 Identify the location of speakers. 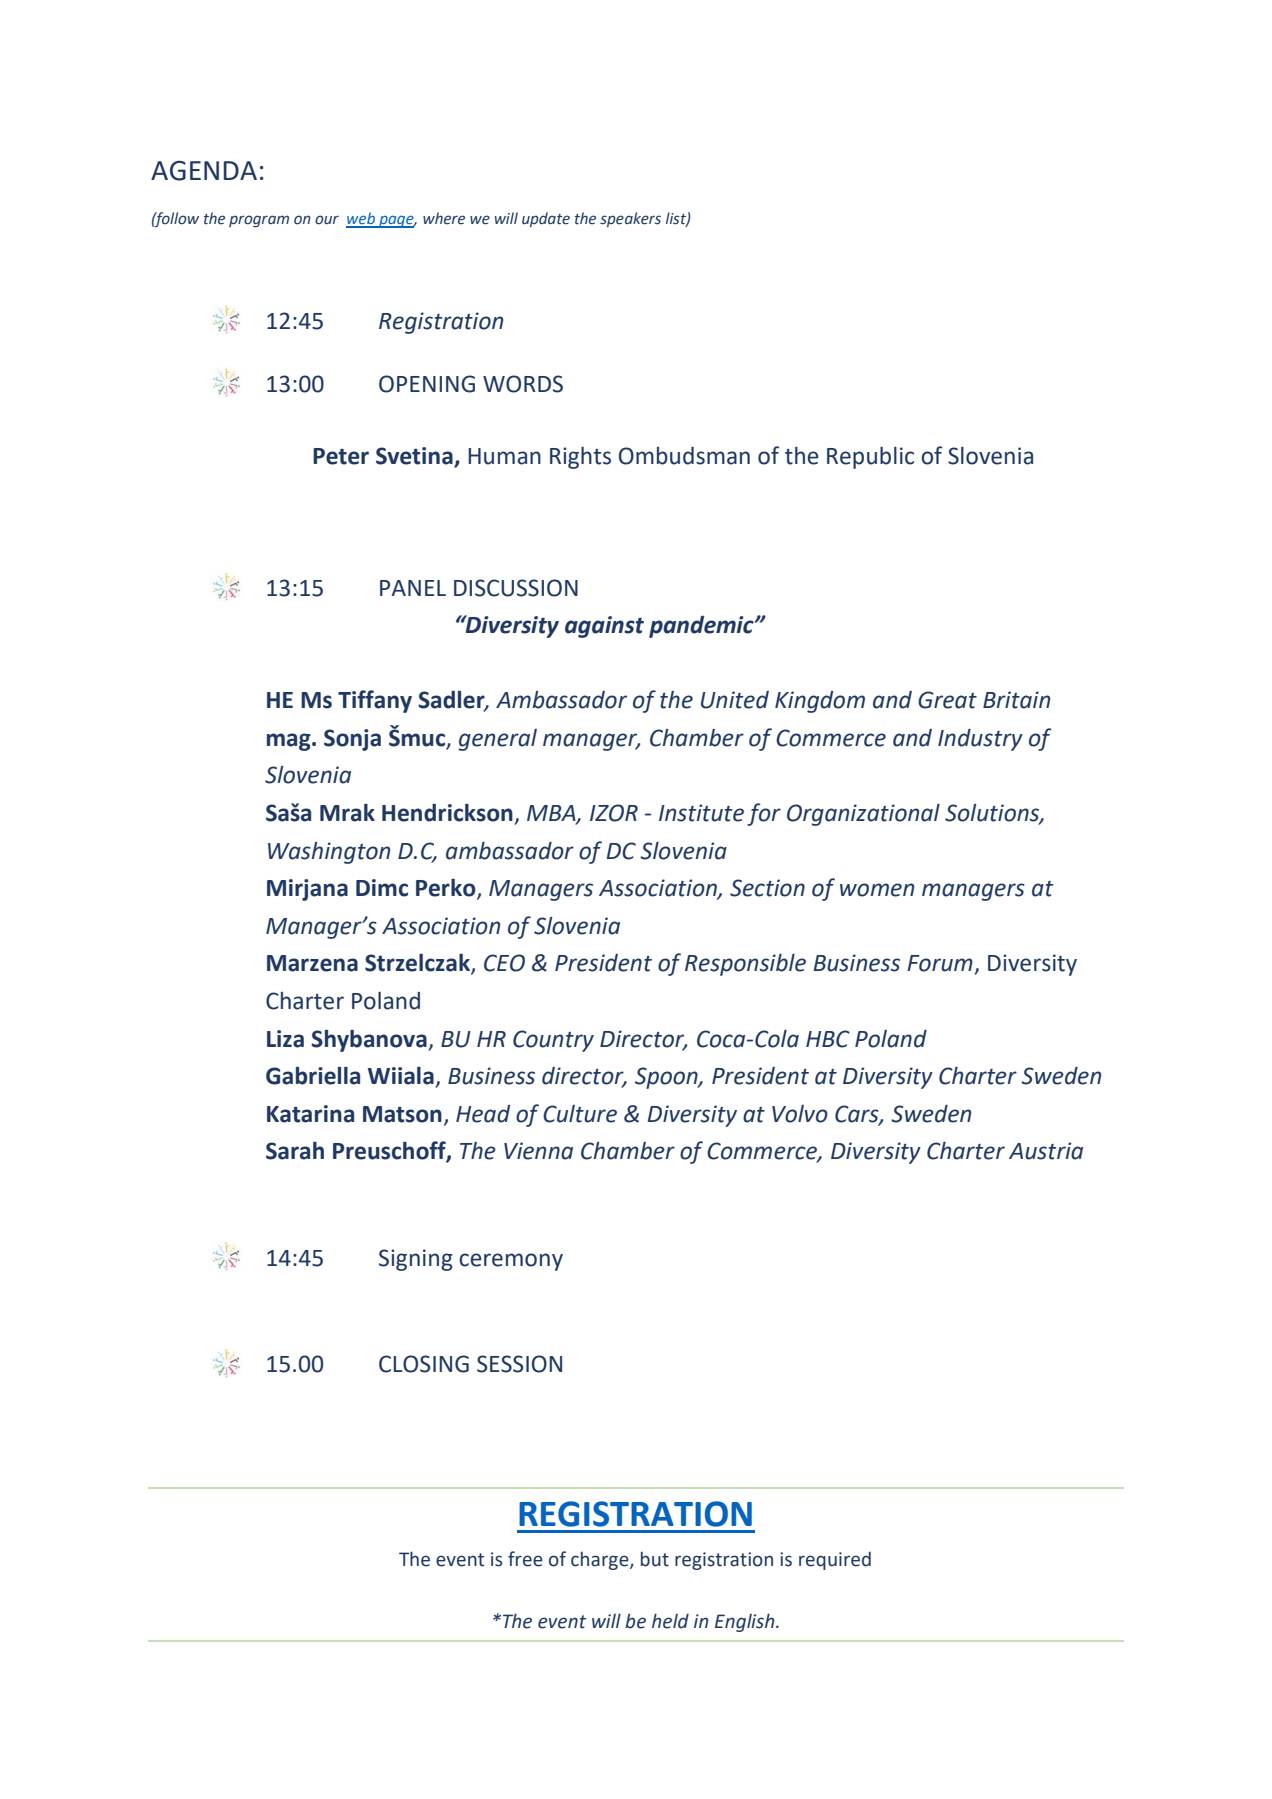
(630, 219).
